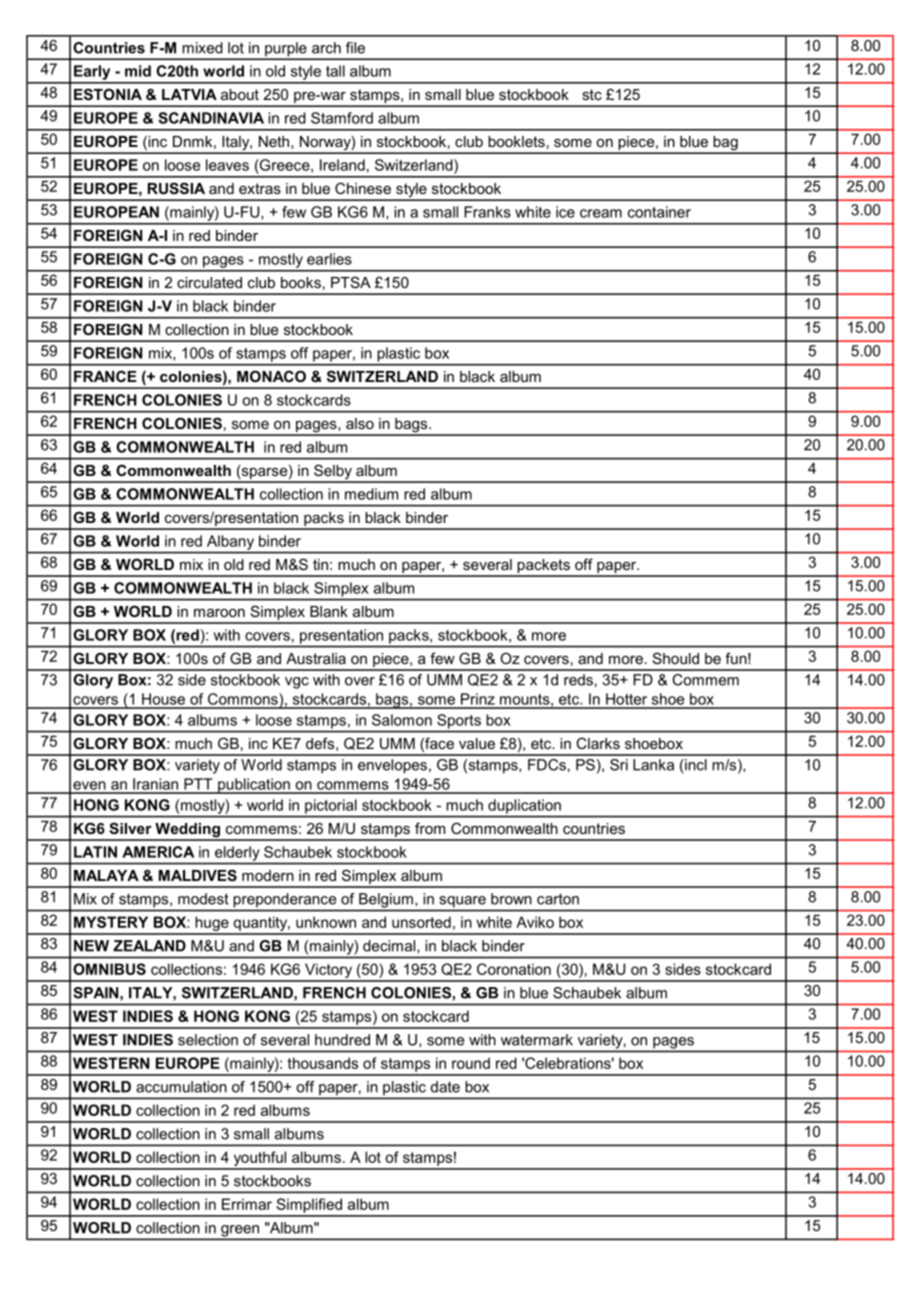 This page has width=924, height=1308. Describe the element at coordinates (355, 48) in the page. I see `file` at that location.
